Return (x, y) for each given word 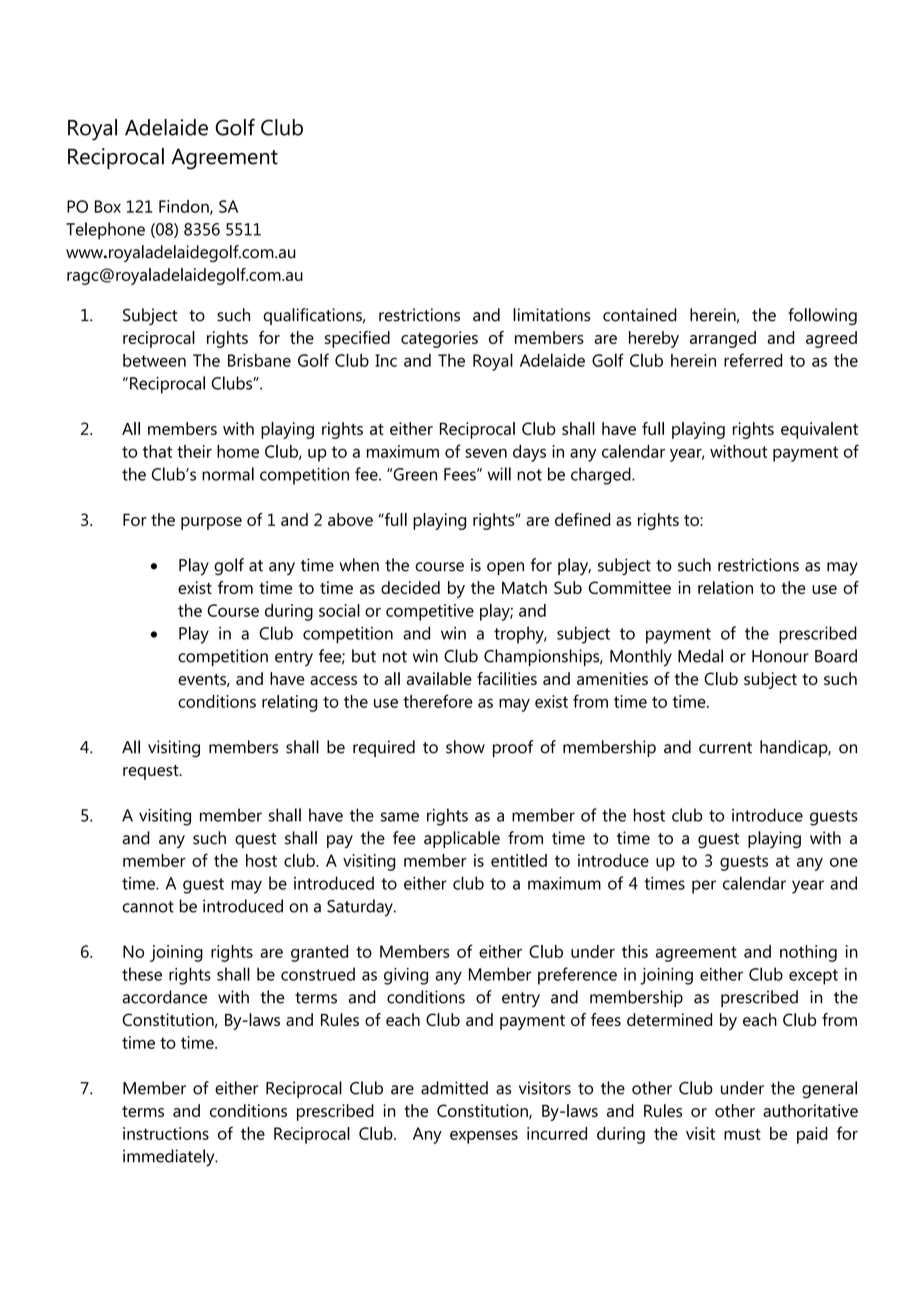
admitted (454, 1088)
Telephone (105, 231)
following (822, 316)
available (439, 678)
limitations (552, 315)
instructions (166, 1133)
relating (290, 703)
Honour (780, 656)
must (742, 1134)
